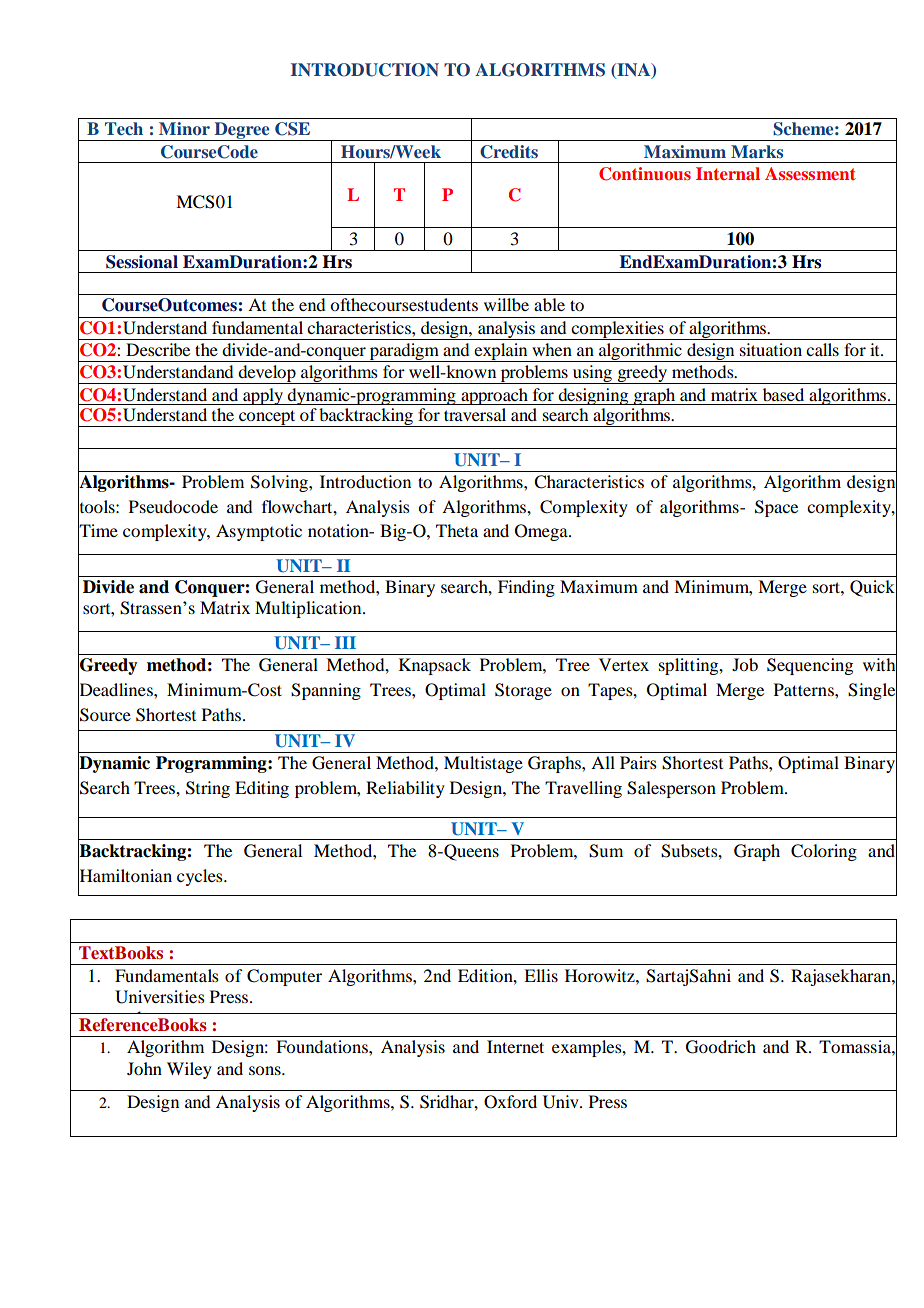 This document has height=1308, width=924. Describe the element at coordinates (757, 151) in the document. I see `Marks` at that location.
